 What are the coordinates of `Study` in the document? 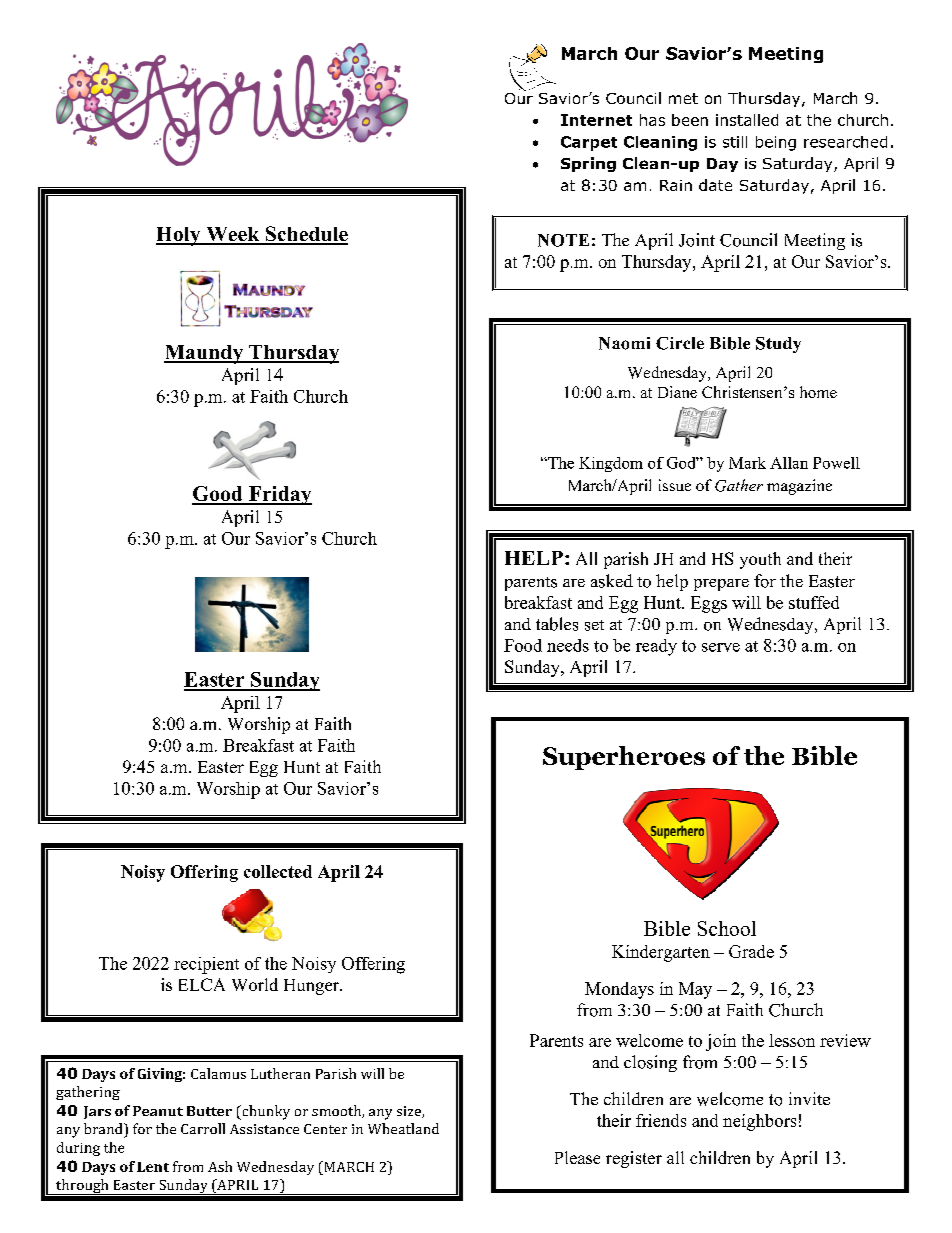 It's located at (778, 345).
